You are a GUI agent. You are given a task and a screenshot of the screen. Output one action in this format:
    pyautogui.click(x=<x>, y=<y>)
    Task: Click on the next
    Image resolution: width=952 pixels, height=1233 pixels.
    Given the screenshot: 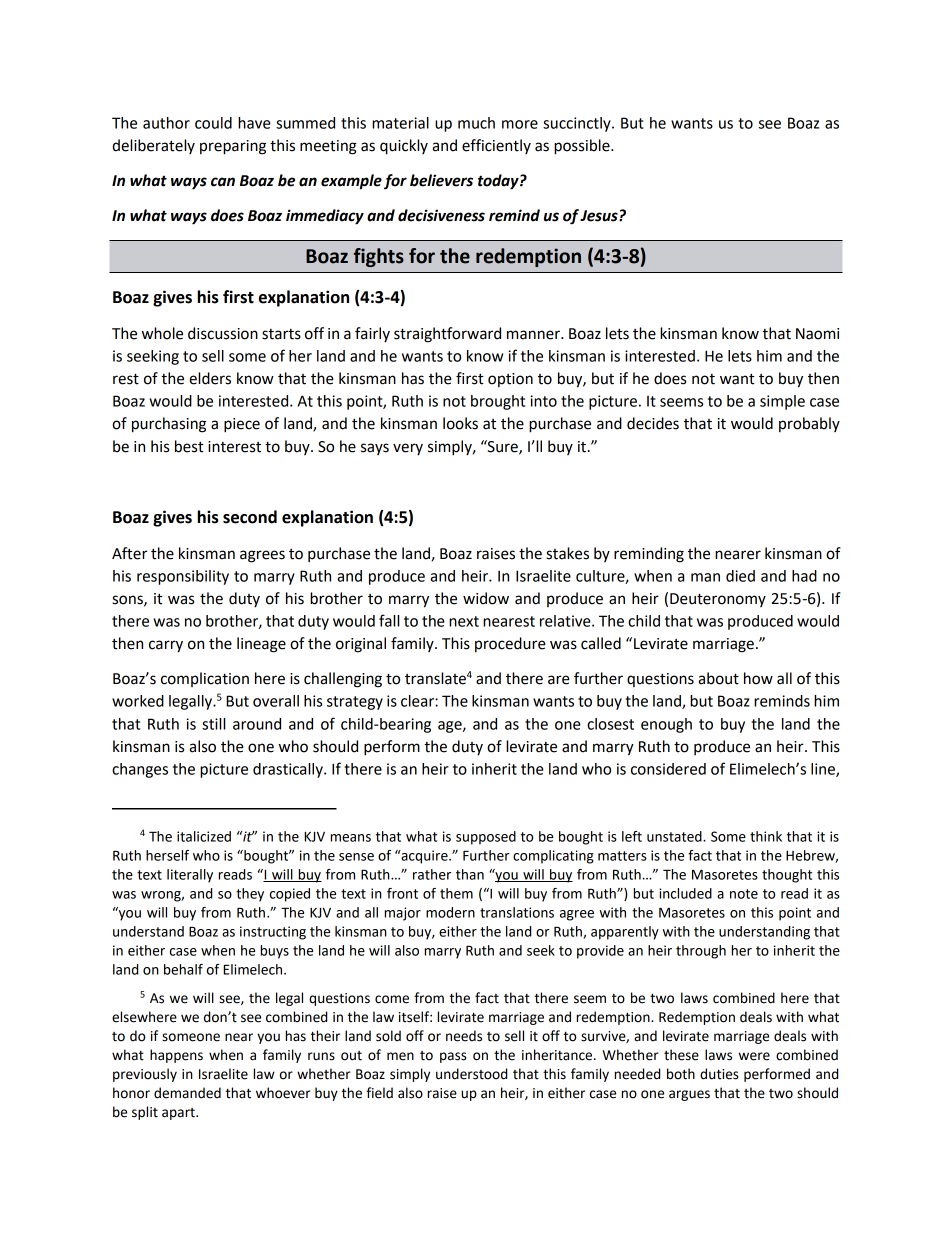 What is the action you would take?
    pyautogui.click(x=464, y=621)
